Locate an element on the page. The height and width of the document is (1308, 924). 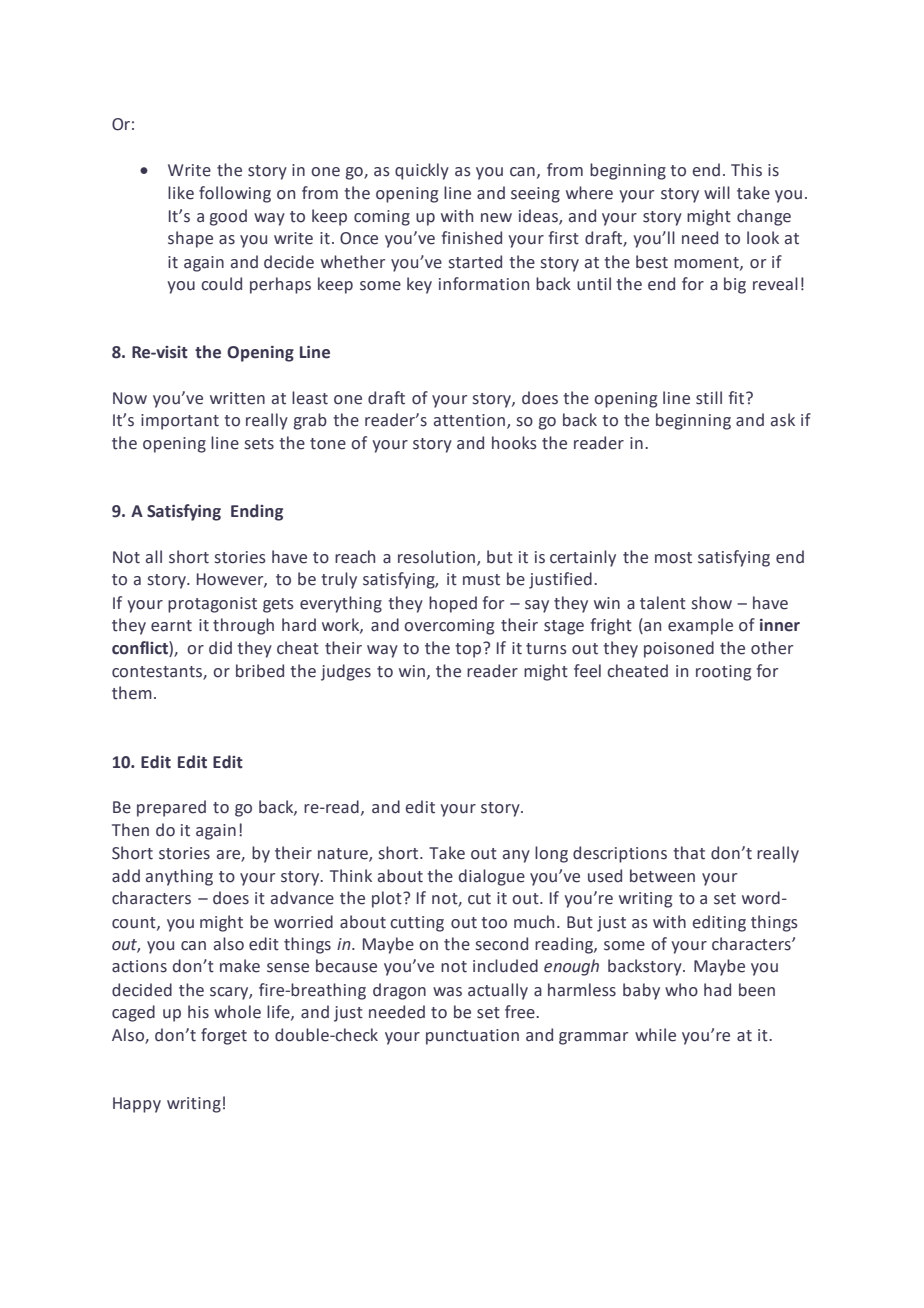
forget is located at coordinates (224, 1036).
